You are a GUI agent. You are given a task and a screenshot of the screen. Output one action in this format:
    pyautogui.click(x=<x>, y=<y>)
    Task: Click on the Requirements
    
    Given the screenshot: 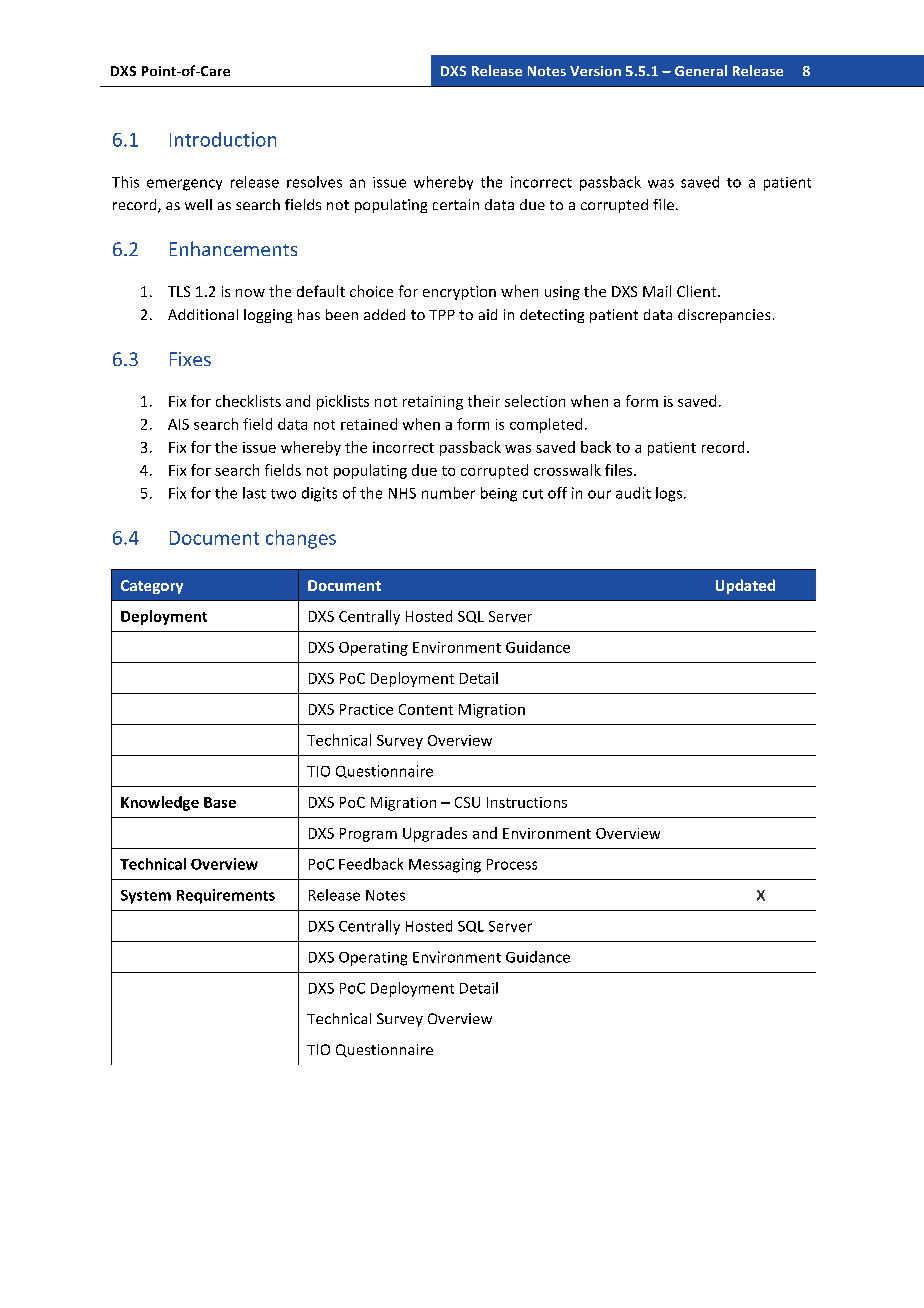 What is the action you would take?
    pyautogui.click(x=226, y=896)
